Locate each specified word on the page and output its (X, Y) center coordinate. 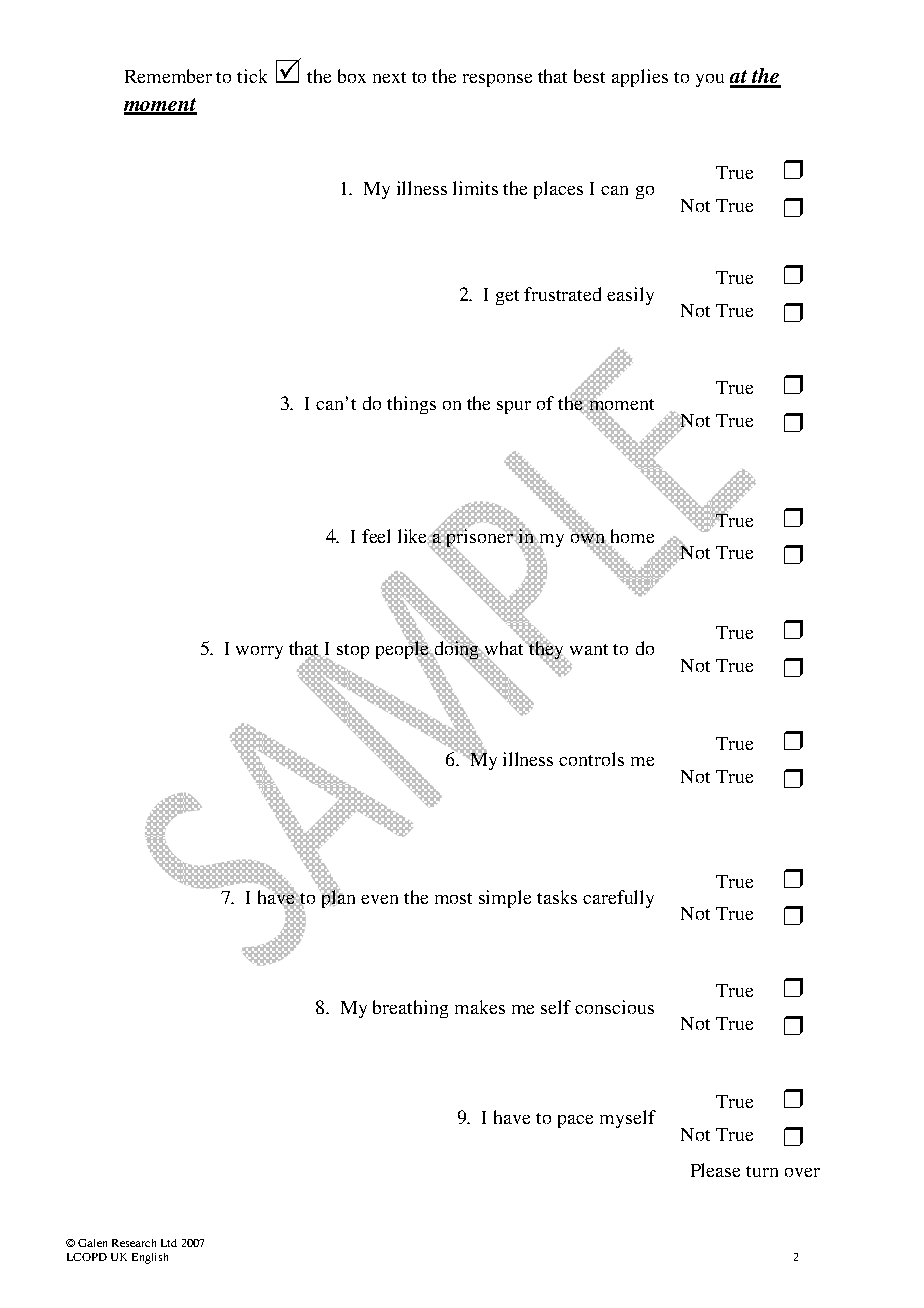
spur (514, 407)
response (497, 80)
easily (630, 296)
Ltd (169, 1243)
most (453, 898)
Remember (168, 76)
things (411, 405)
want (589, 649)
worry (259, 652)
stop (353, 651)
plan (337, 898)
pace (575, 1121)
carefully (618, 899)
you (710, 80)
